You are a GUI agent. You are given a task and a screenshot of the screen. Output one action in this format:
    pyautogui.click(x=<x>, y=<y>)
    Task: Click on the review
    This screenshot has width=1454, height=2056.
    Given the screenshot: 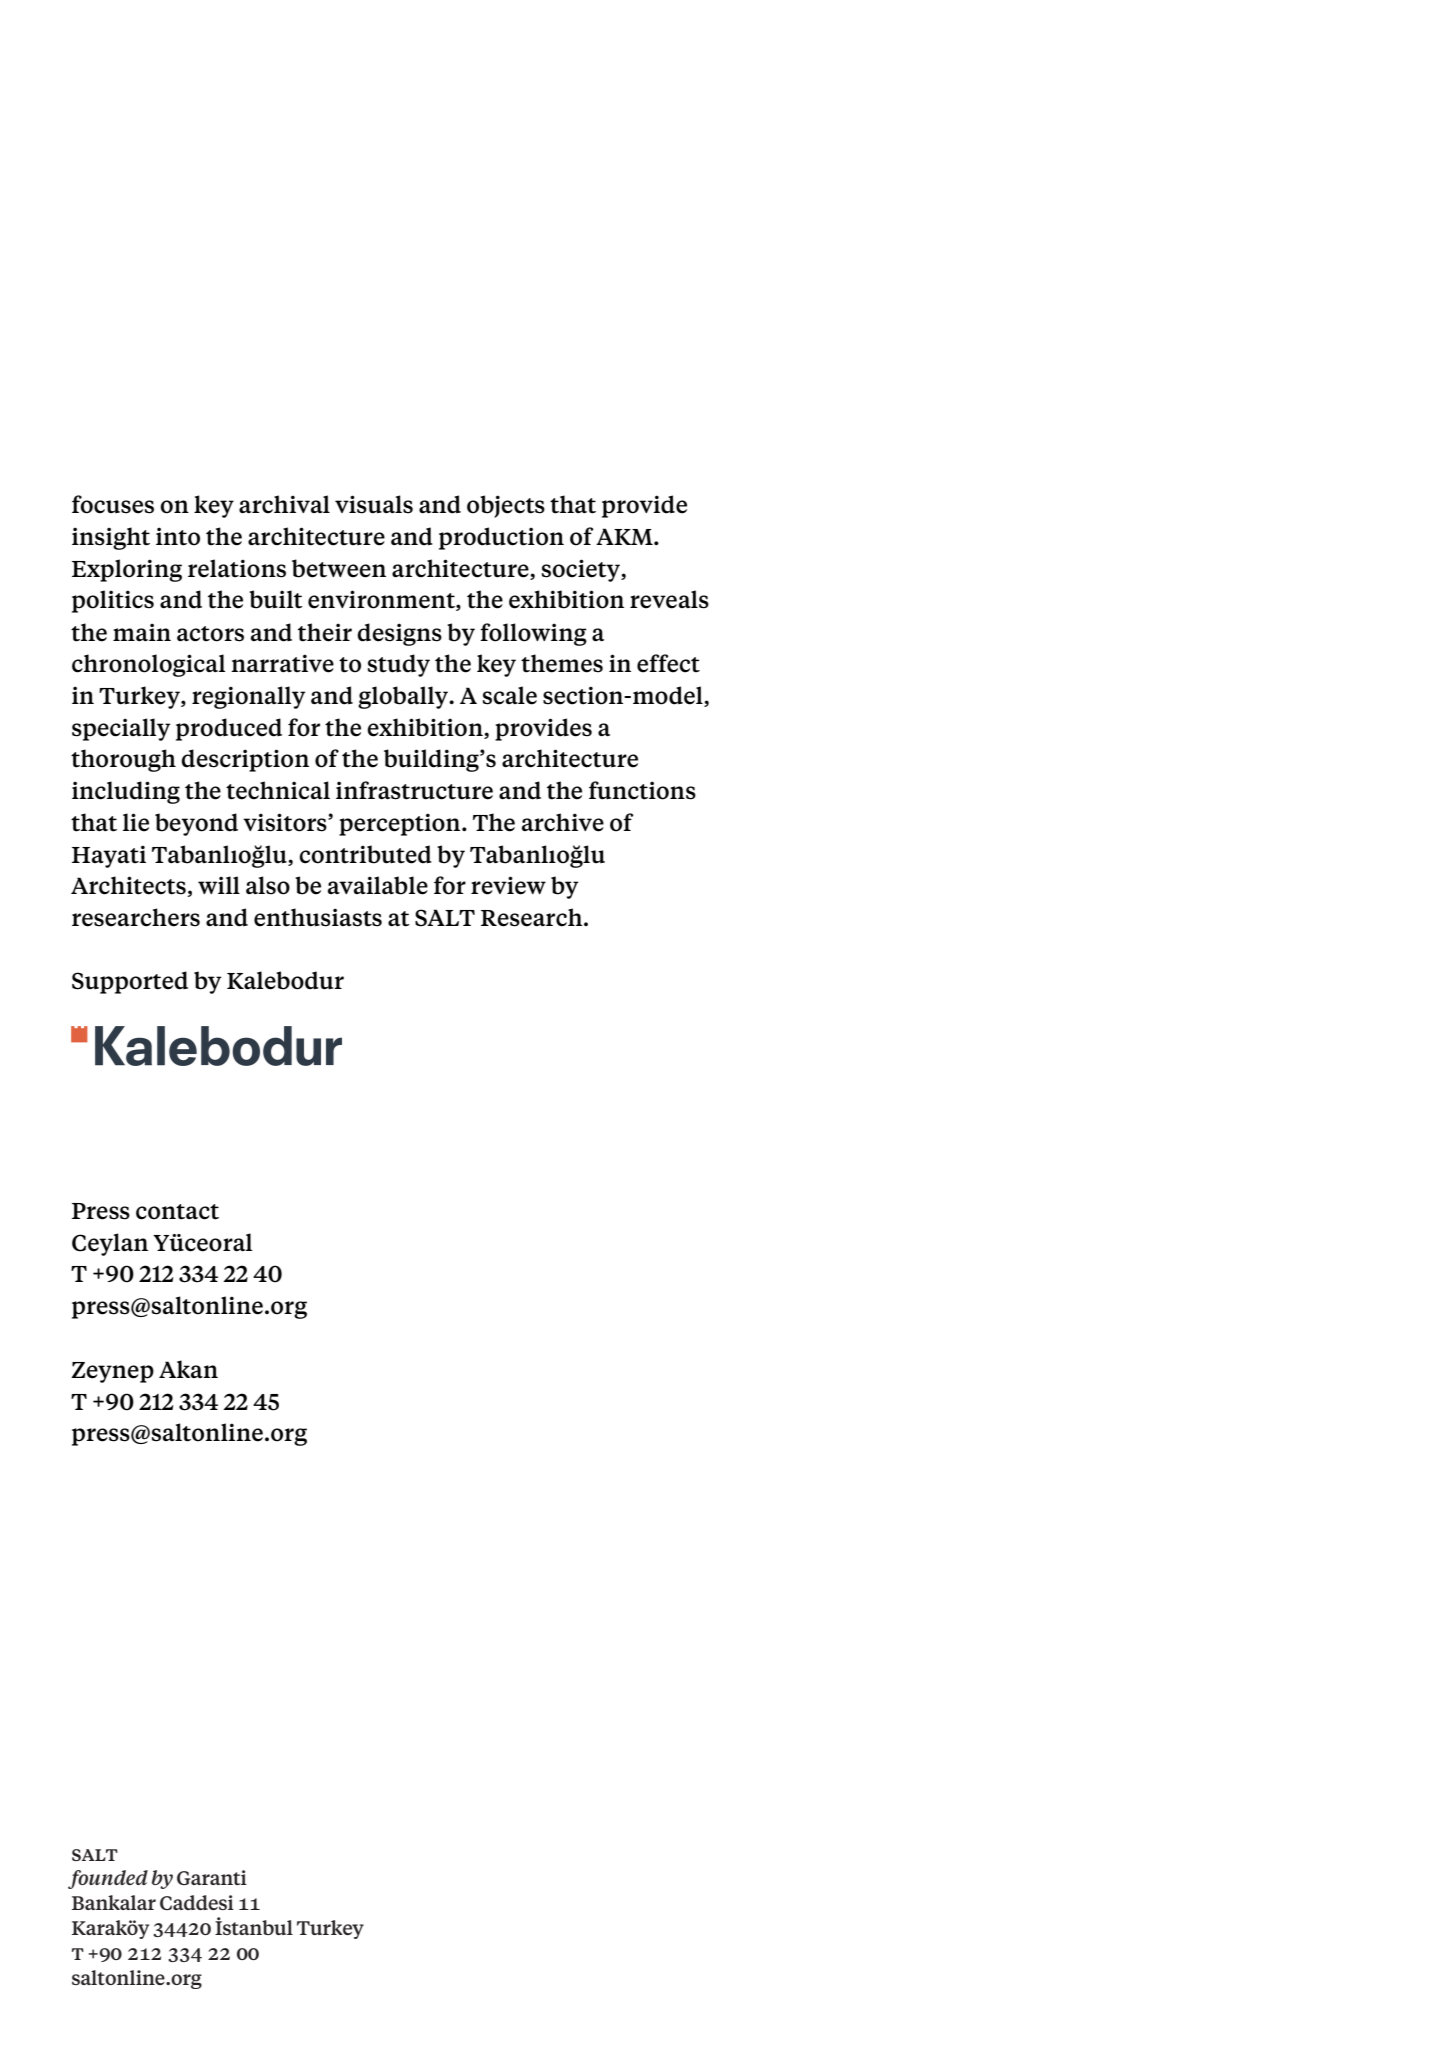 What is the action you would take?
    pyautogui.click(x=508, y=885)
